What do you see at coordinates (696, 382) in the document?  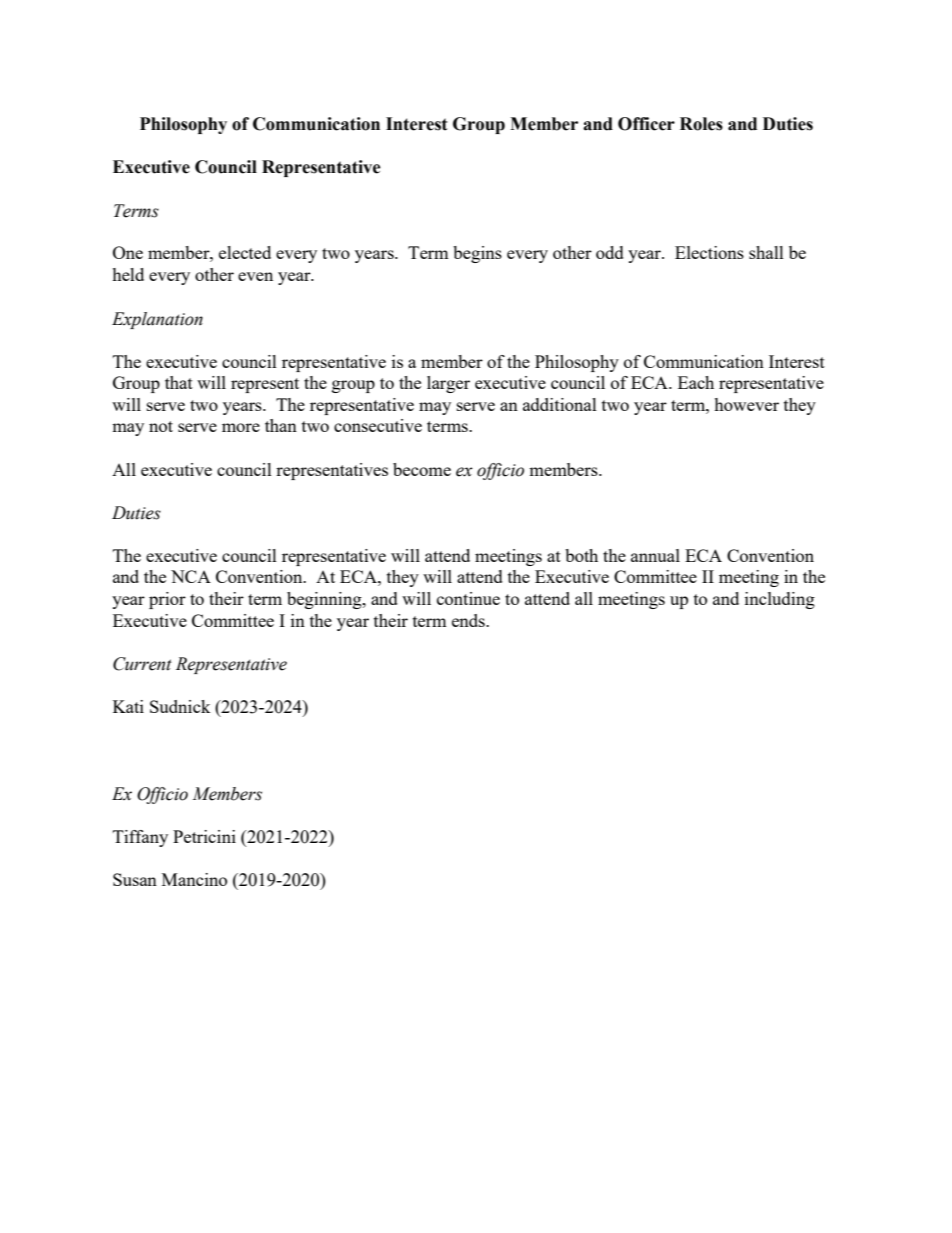 I see `Each` at bounding box center [696, 382].
